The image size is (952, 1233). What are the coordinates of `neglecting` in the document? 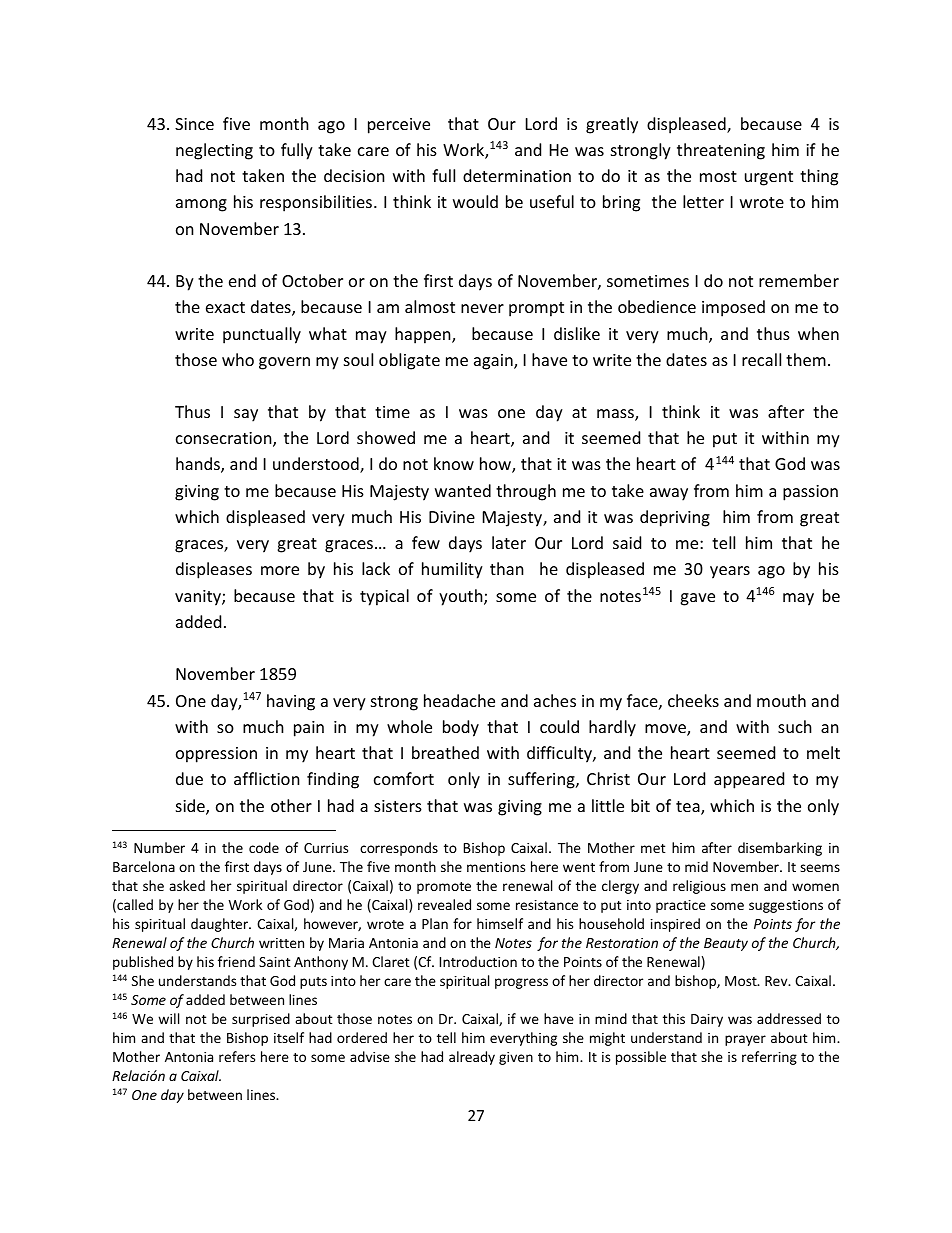 It's located at (214, 151).
